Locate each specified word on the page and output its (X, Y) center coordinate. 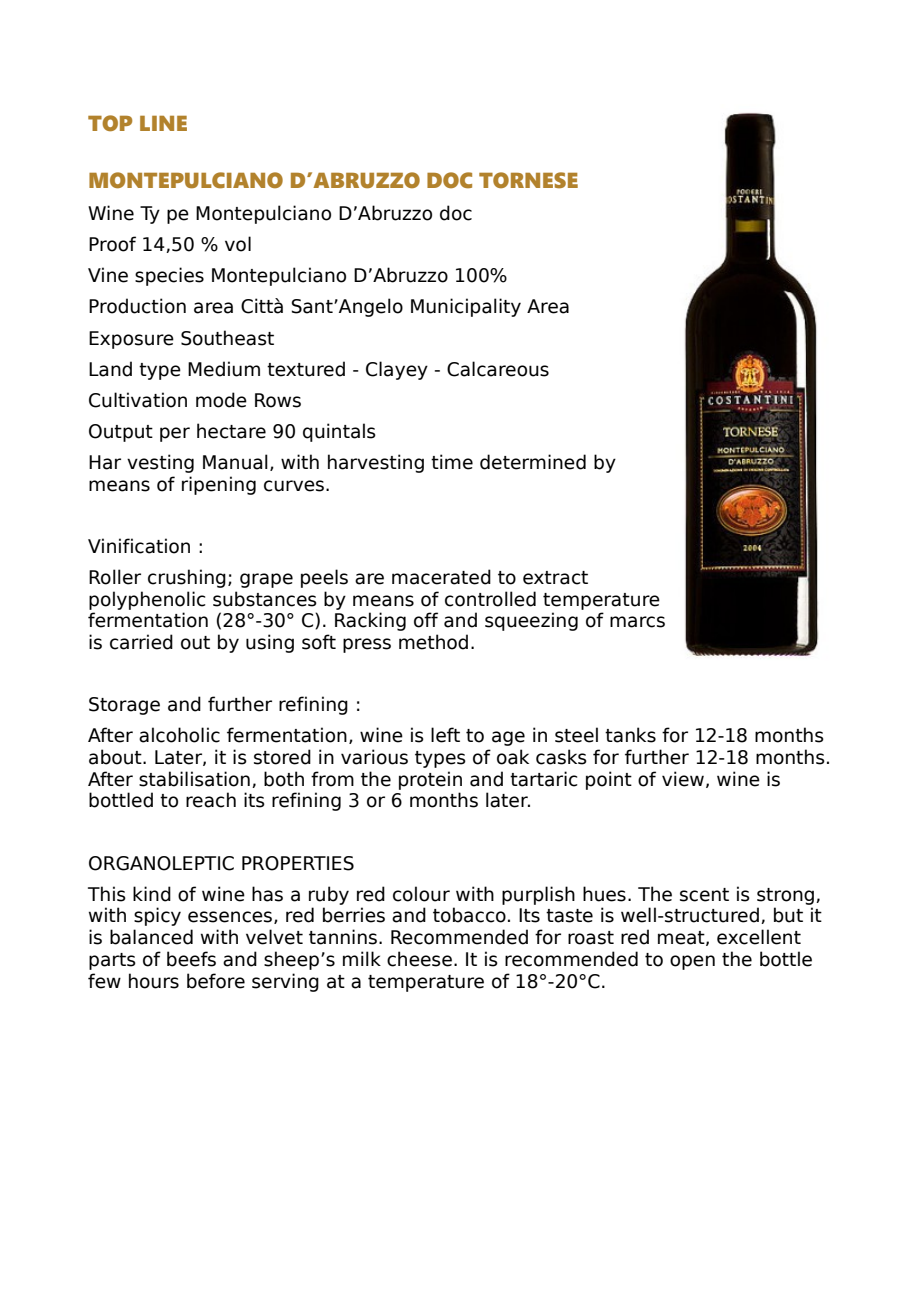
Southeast (227, 338)
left (445, 735)
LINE (163, 123)
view (683, 779)
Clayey (397, 370)
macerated (441, 577)
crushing (187, 578)
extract (555, 578)
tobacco (469, 915)
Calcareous (498, 369)
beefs (191, 959)
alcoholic (179, 735)
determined (533, 462)
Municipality (466, 307)
